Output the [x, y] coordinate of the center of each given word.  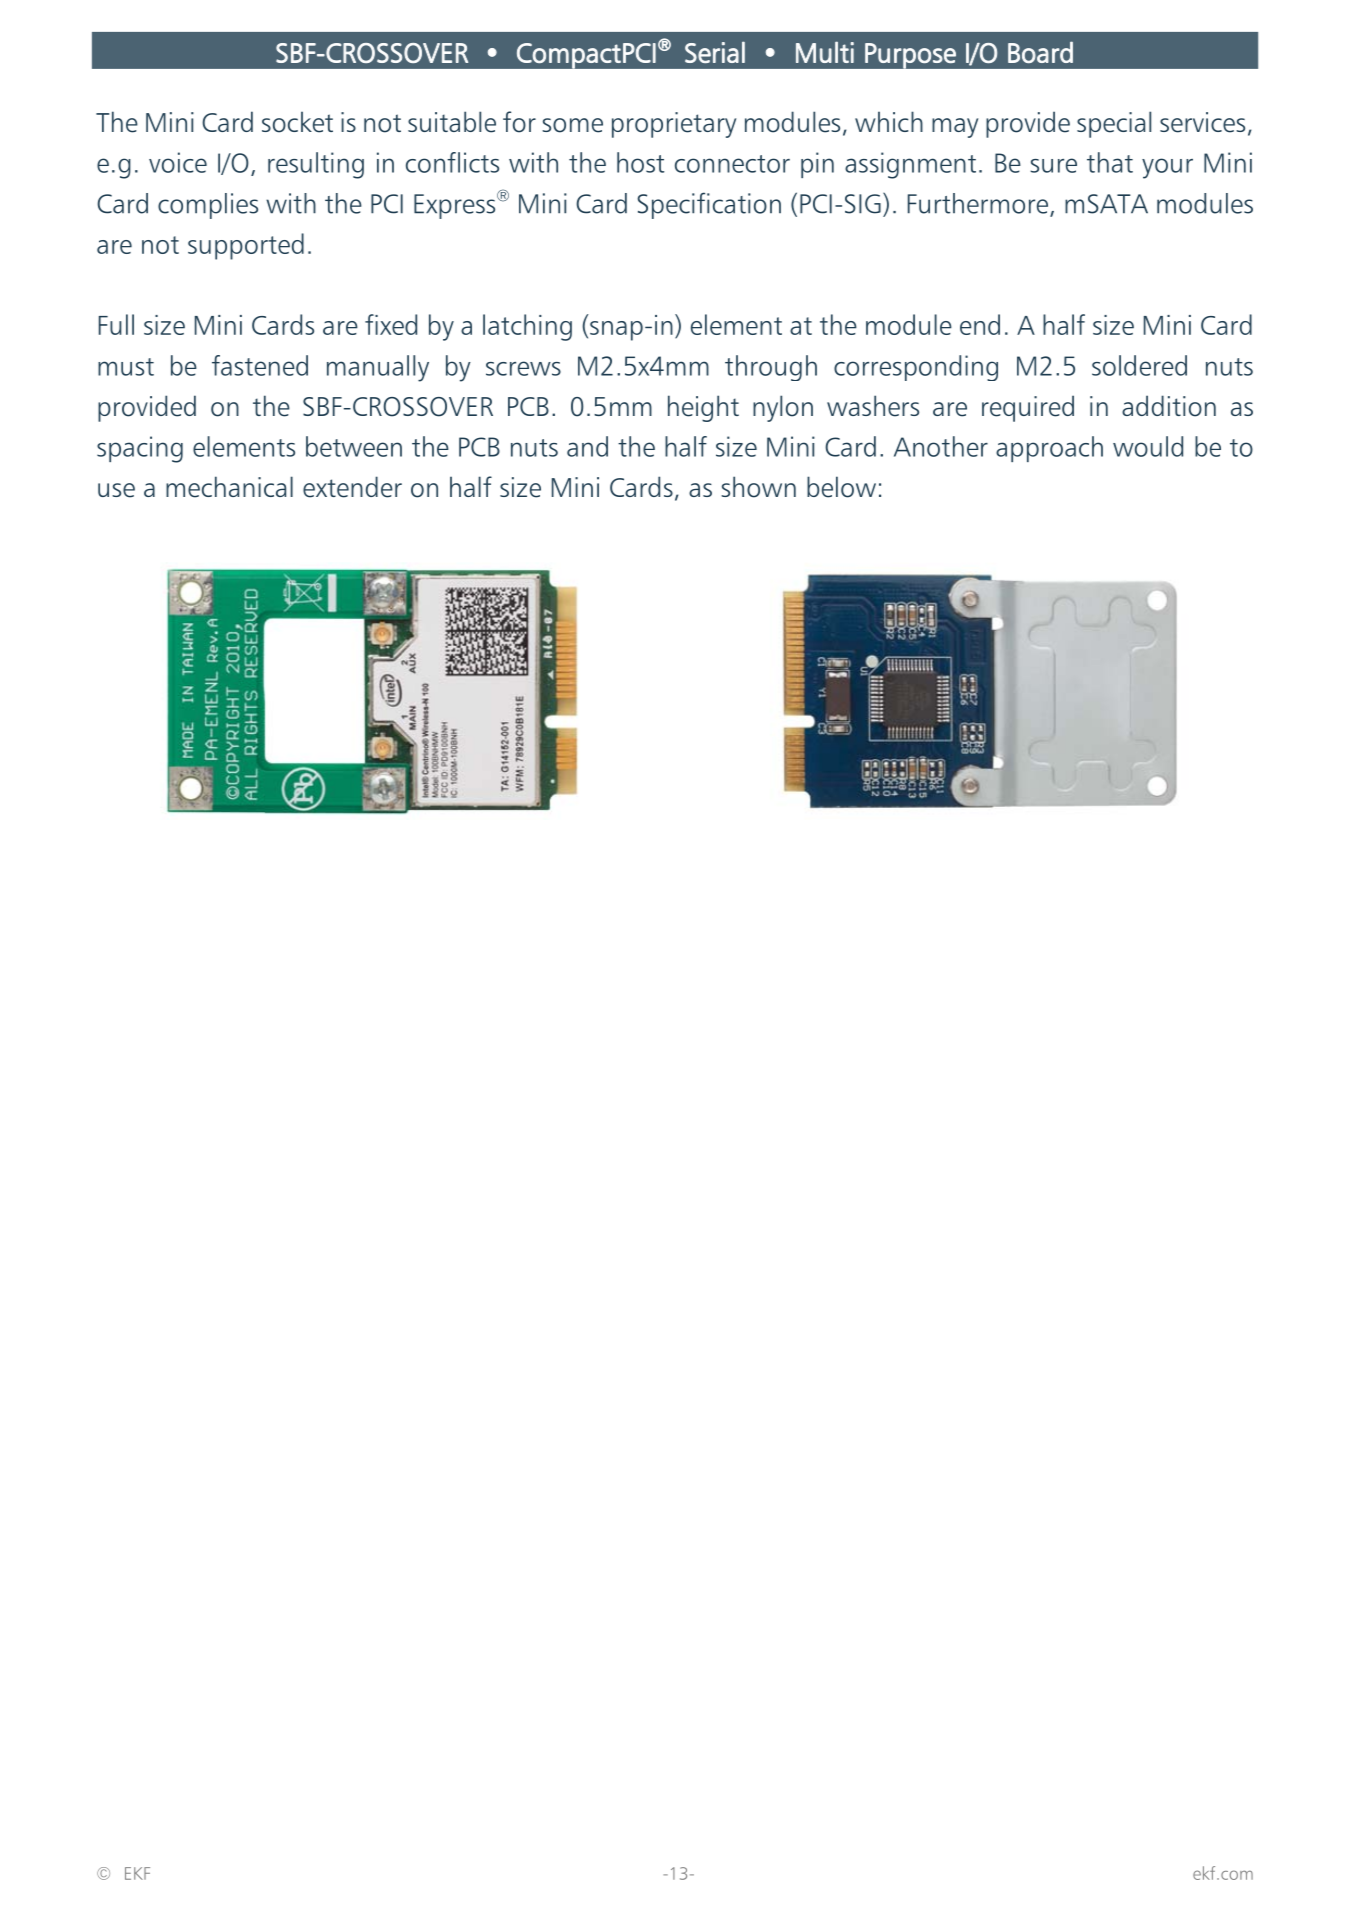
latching [527, 327]
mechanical [229, 487]
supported [246, 246]
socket [297, 122]
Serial [715, 52]
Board [1040, 52]
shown [758, 487]
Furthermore [979, 204]
